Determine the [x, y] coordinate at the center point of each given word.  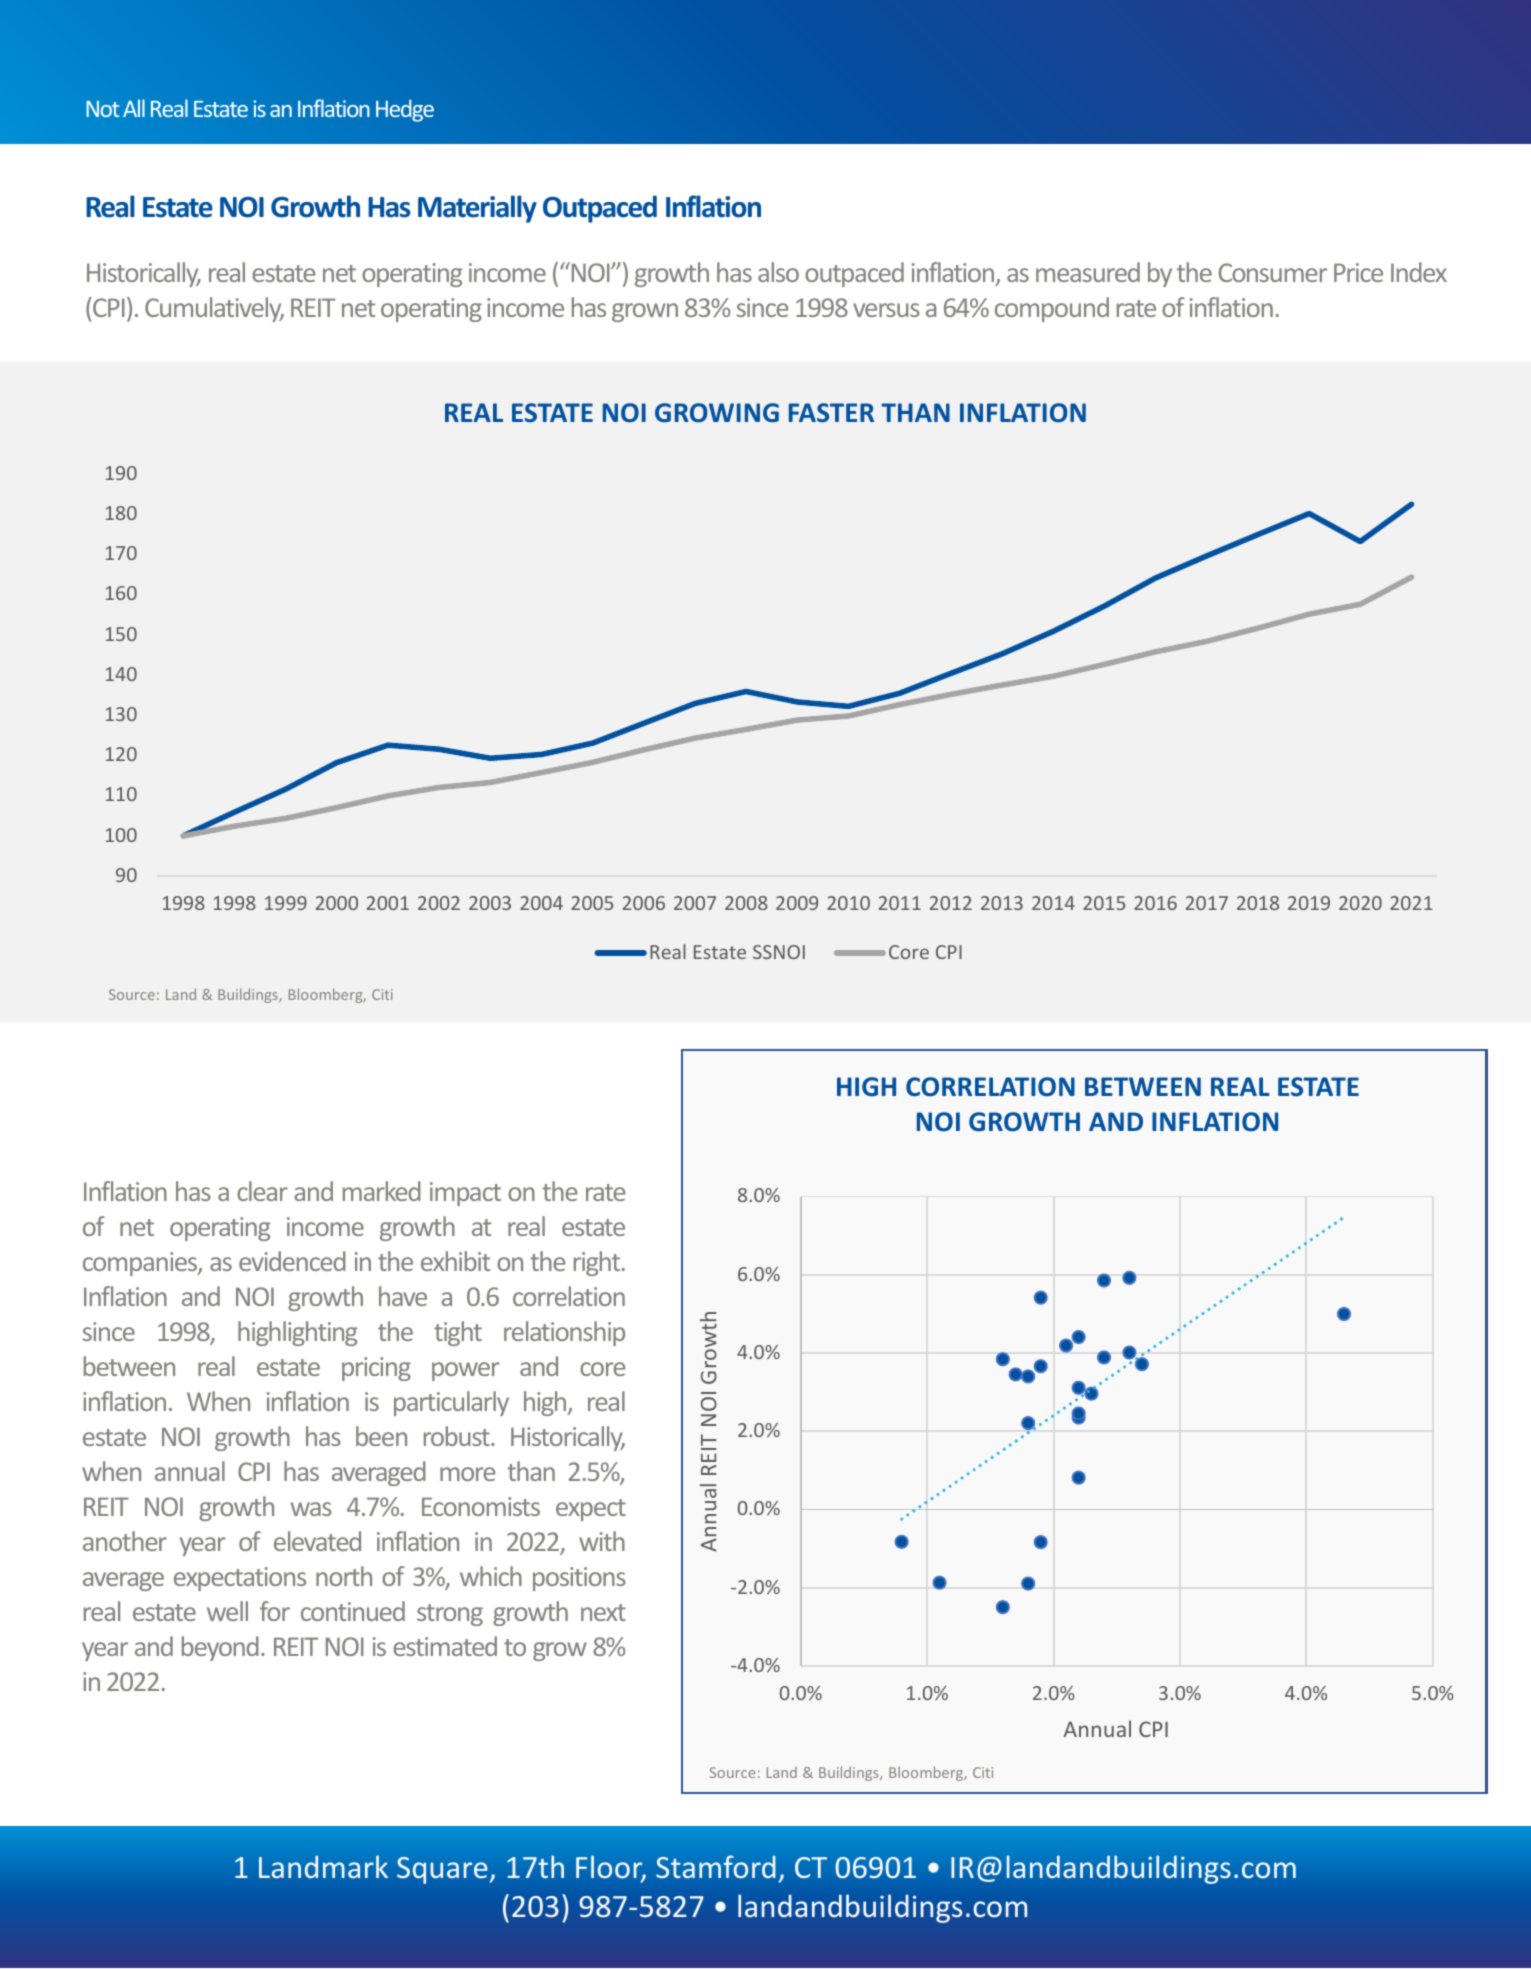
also [778, 272]
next [603, 1612]
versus [886, 310]
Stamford [716, 1866]
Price [1358, 272]
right [598, 1263]
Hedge [405, 110]
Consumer [1273, 272]
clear [262, 1191]
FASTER [831, 413]
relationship [564, 1333]
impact [465, 1194]
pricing [376, 1369]
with [602, 1541]
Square [442, 1870]
